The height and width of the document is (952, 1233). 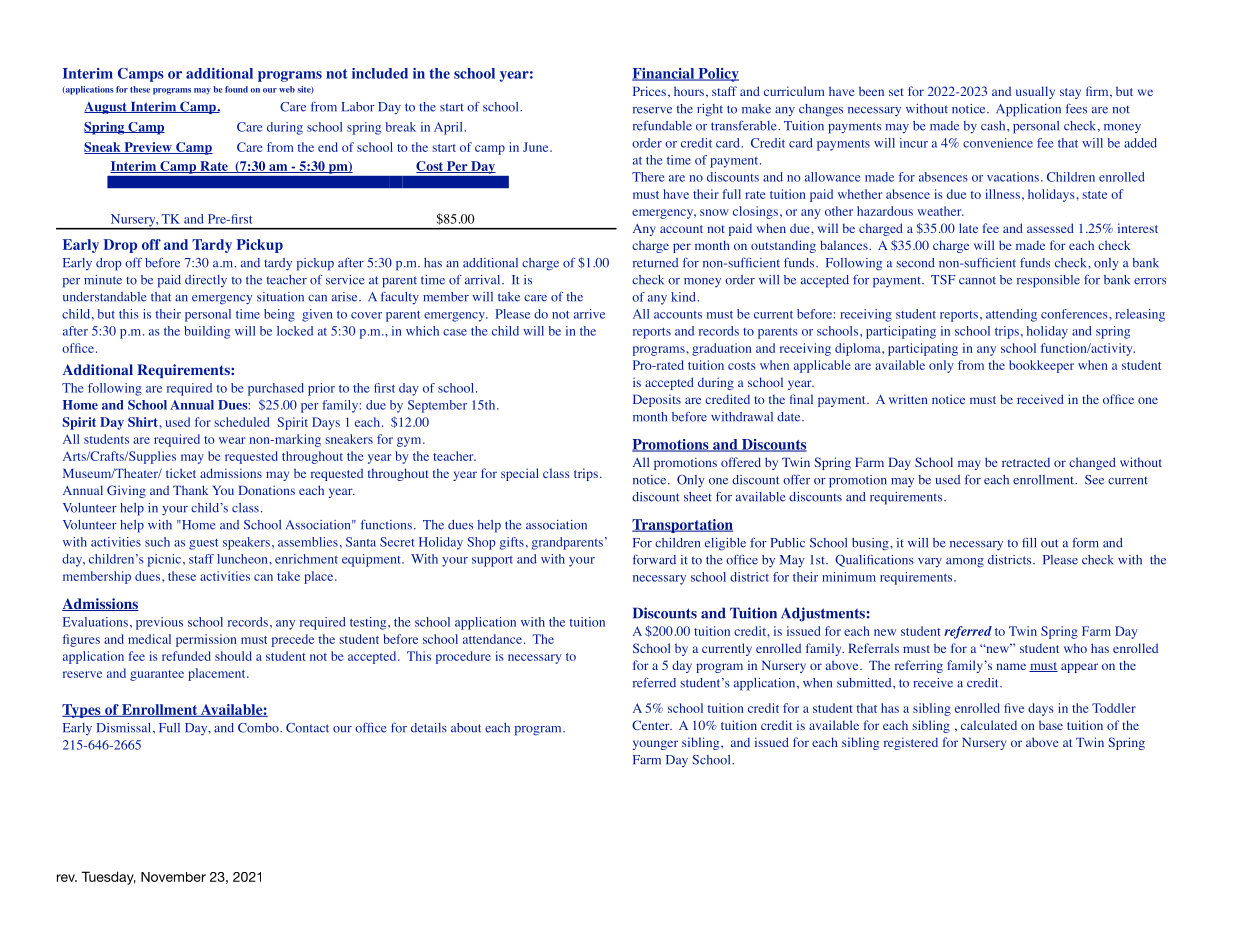 I want to click on directly, so click(x=206, y=281).
